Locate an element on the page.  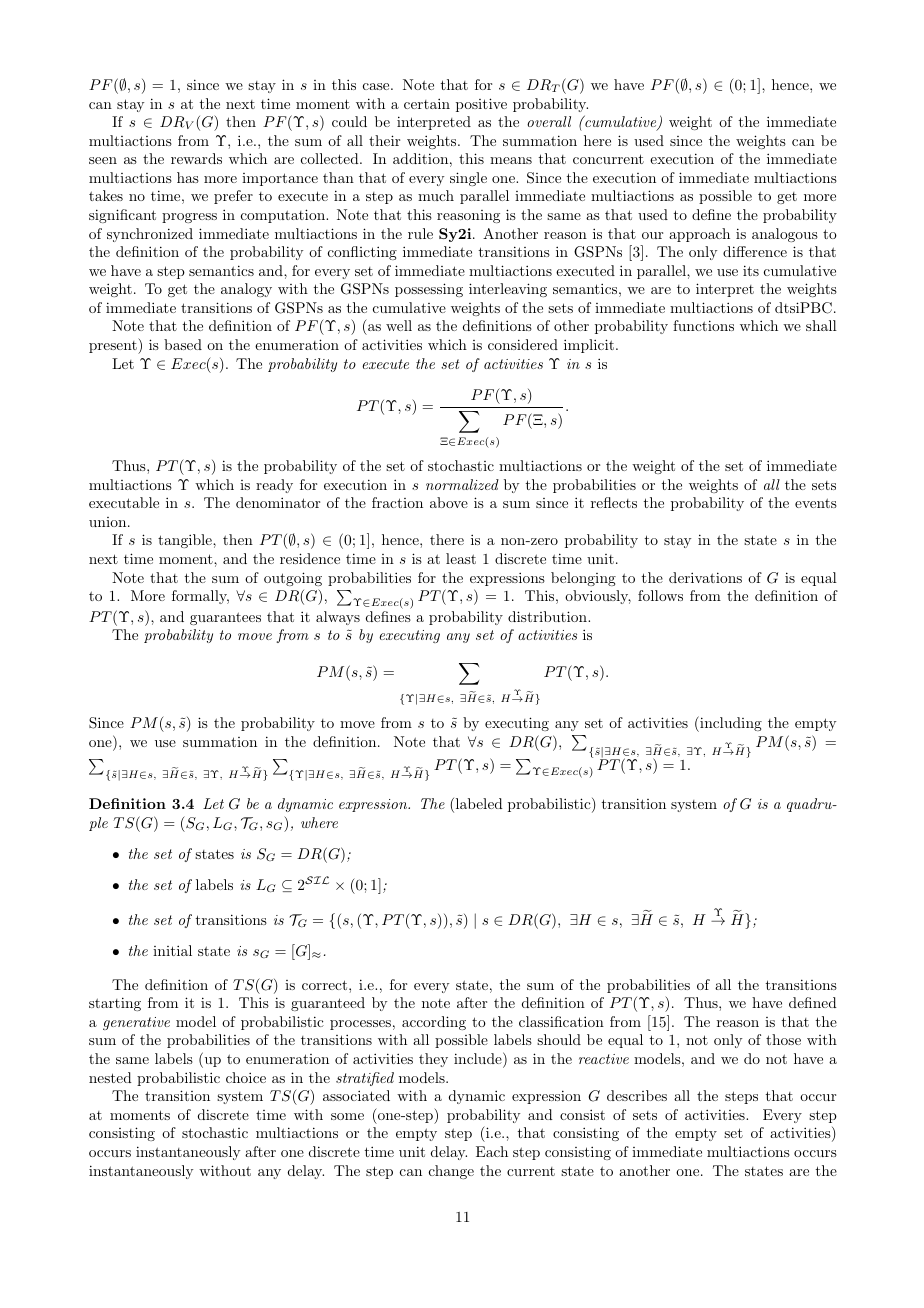
positive is located at coordinates (481, 105).
